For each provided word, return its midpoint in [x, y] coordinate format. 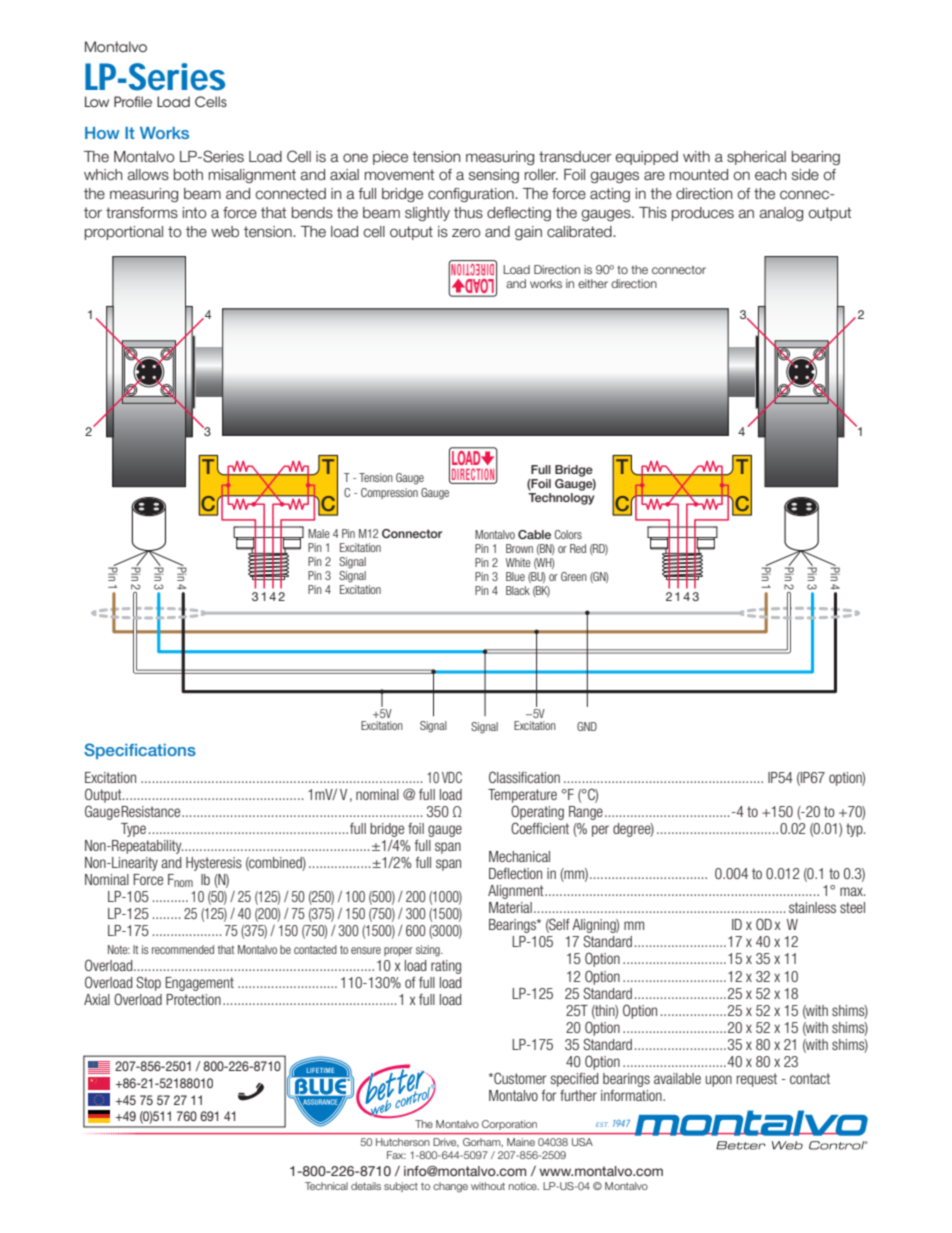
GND [587, 726]
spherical [756, 158]
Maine [521, 1142]
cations [167, 750]
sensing [494, 176]
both [188, 175]
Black [518, 590]
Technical [326, 1186]
